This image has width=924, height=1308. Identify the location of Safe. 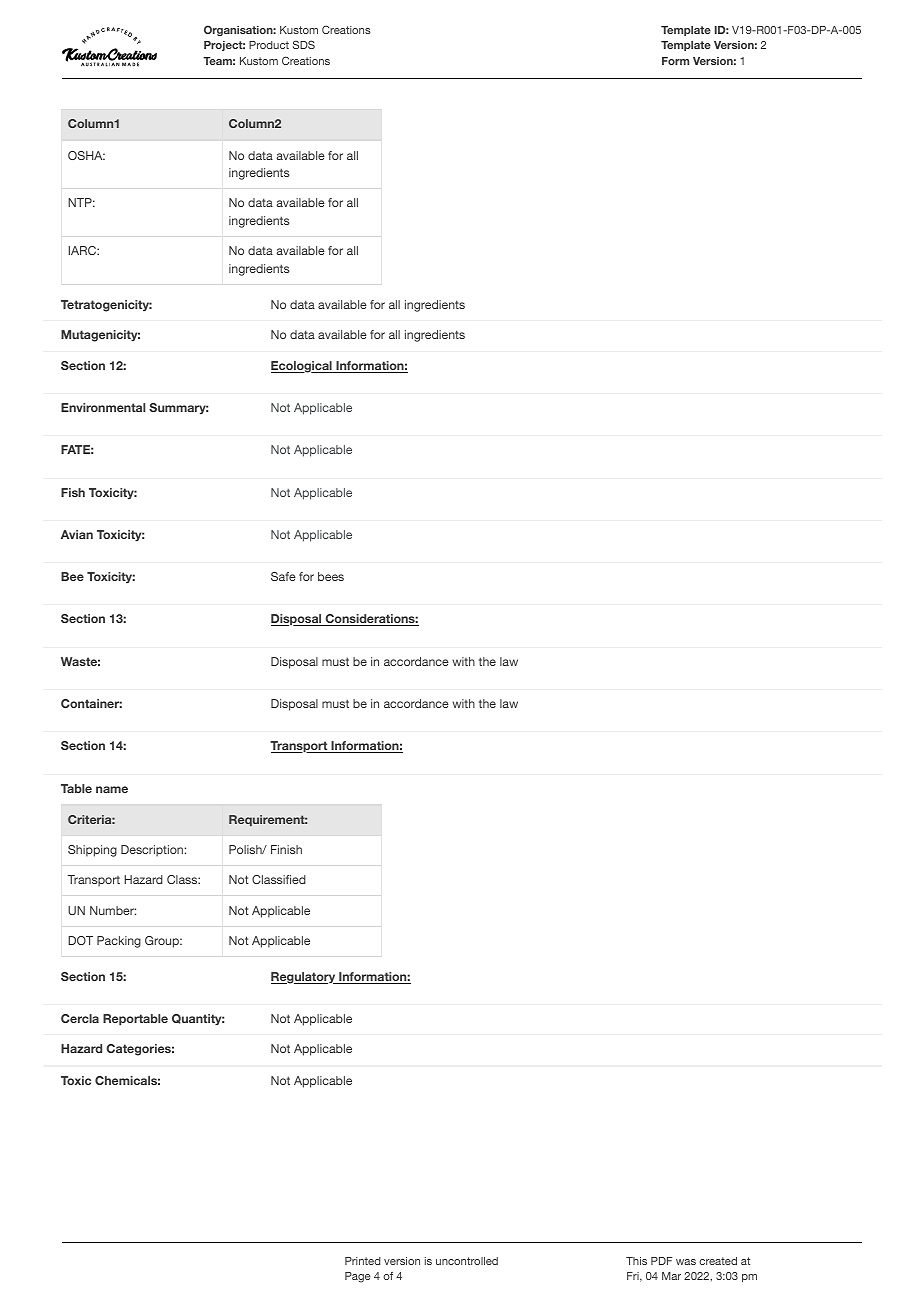
(283, 576).
